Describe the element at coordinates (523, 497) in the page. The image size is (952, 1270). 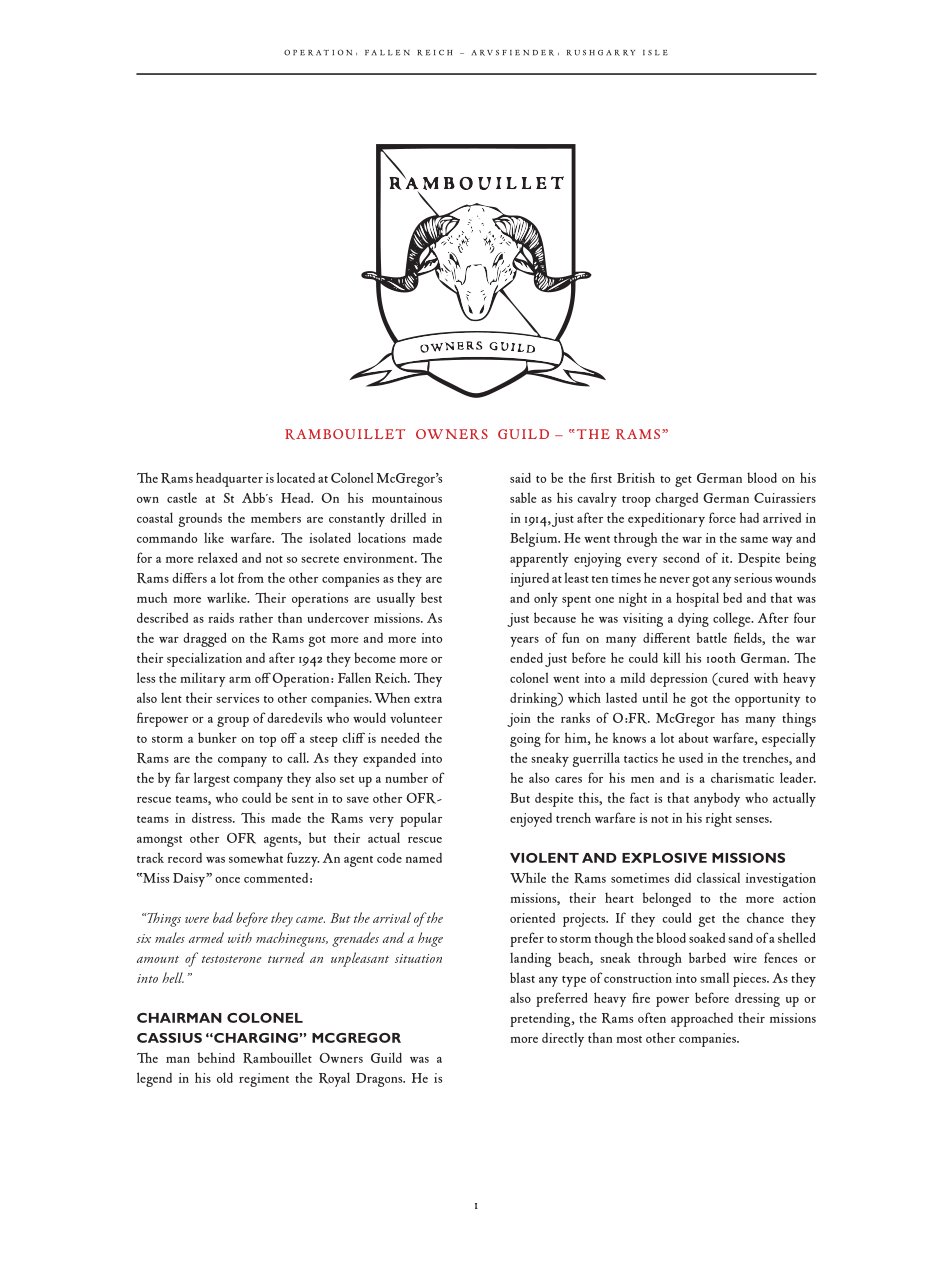
I see `sable` at that location.
